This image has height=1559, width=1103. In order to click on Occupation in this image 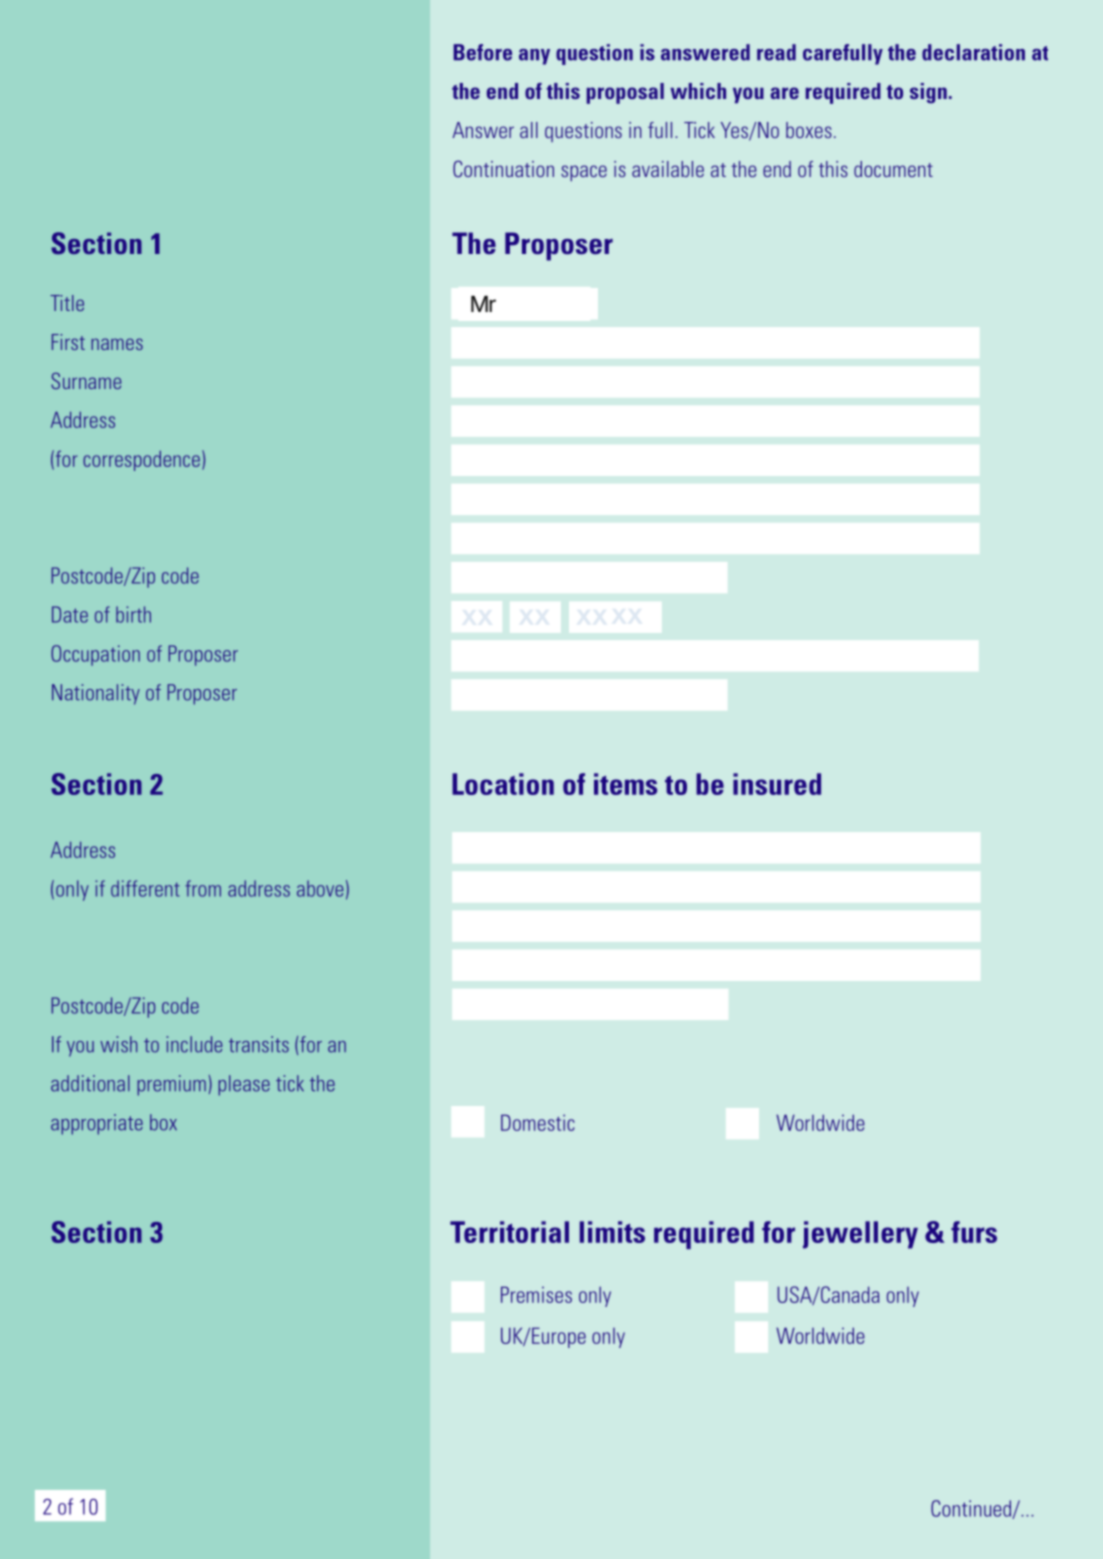, I will do `click(95, 655)`.
